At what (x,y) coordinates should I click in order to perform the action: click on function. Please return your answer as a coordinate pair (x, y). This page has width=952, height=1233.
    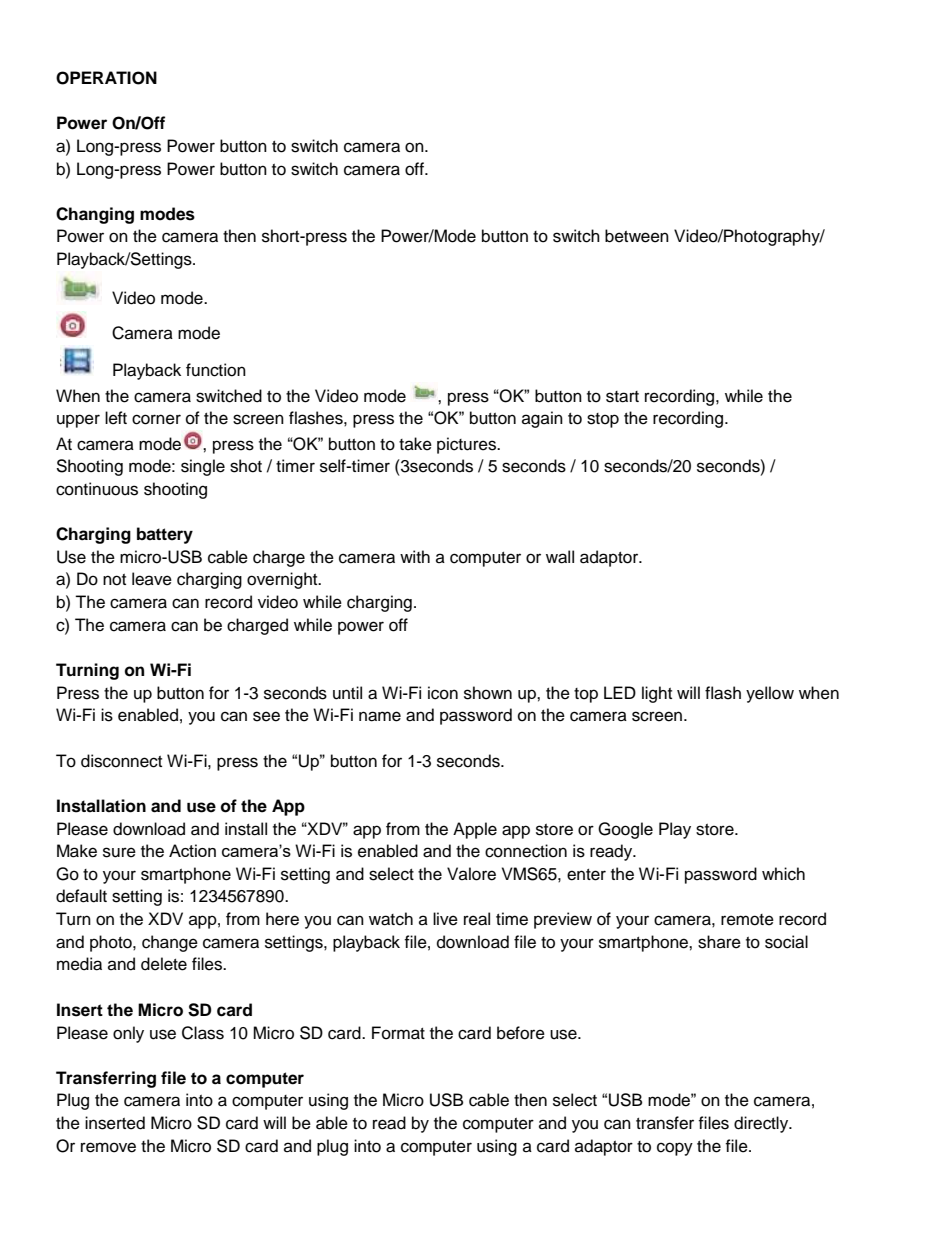
    Looking at the image, I should click on (216, 370).
